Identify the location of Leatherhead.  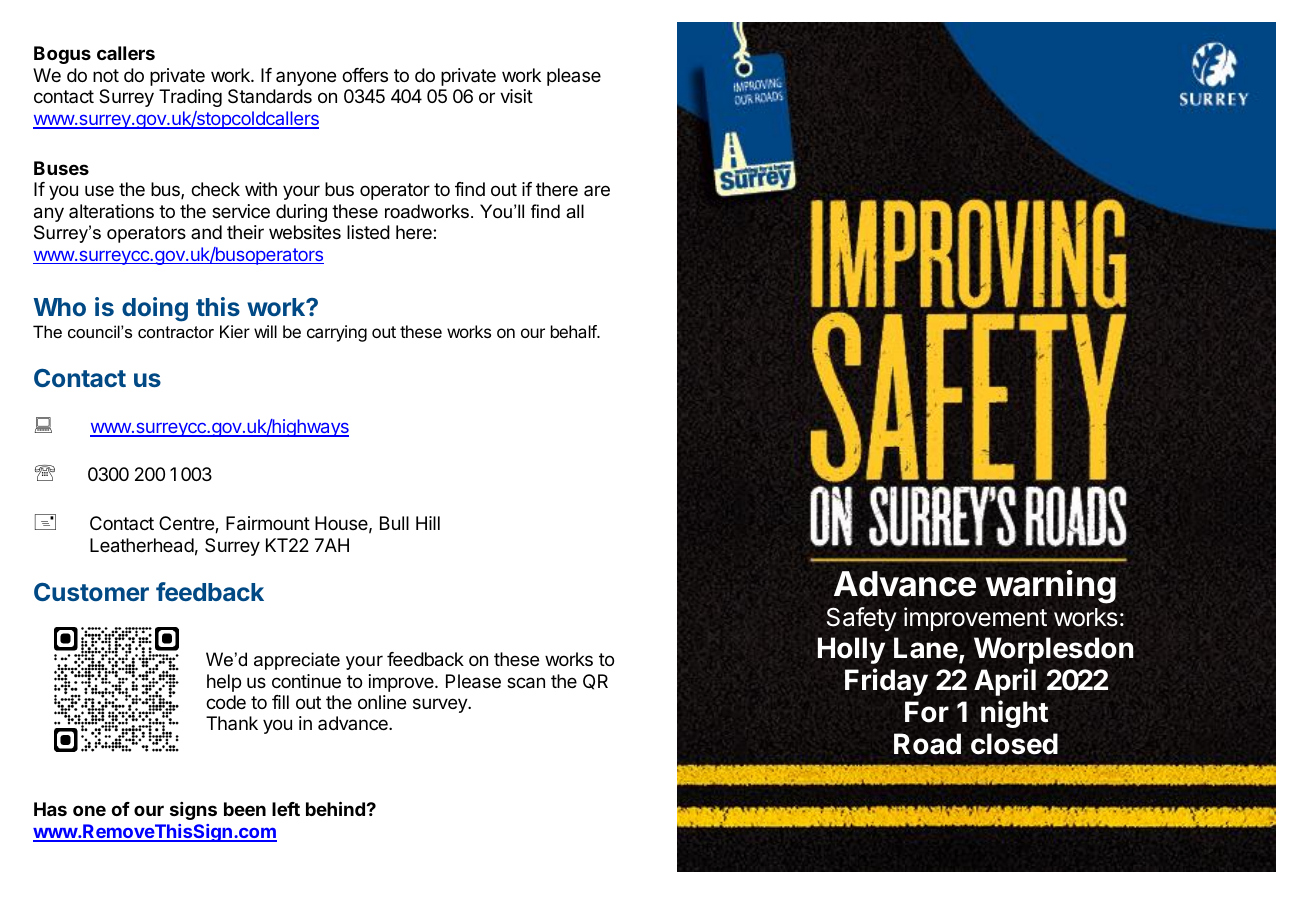
(142, 545).
